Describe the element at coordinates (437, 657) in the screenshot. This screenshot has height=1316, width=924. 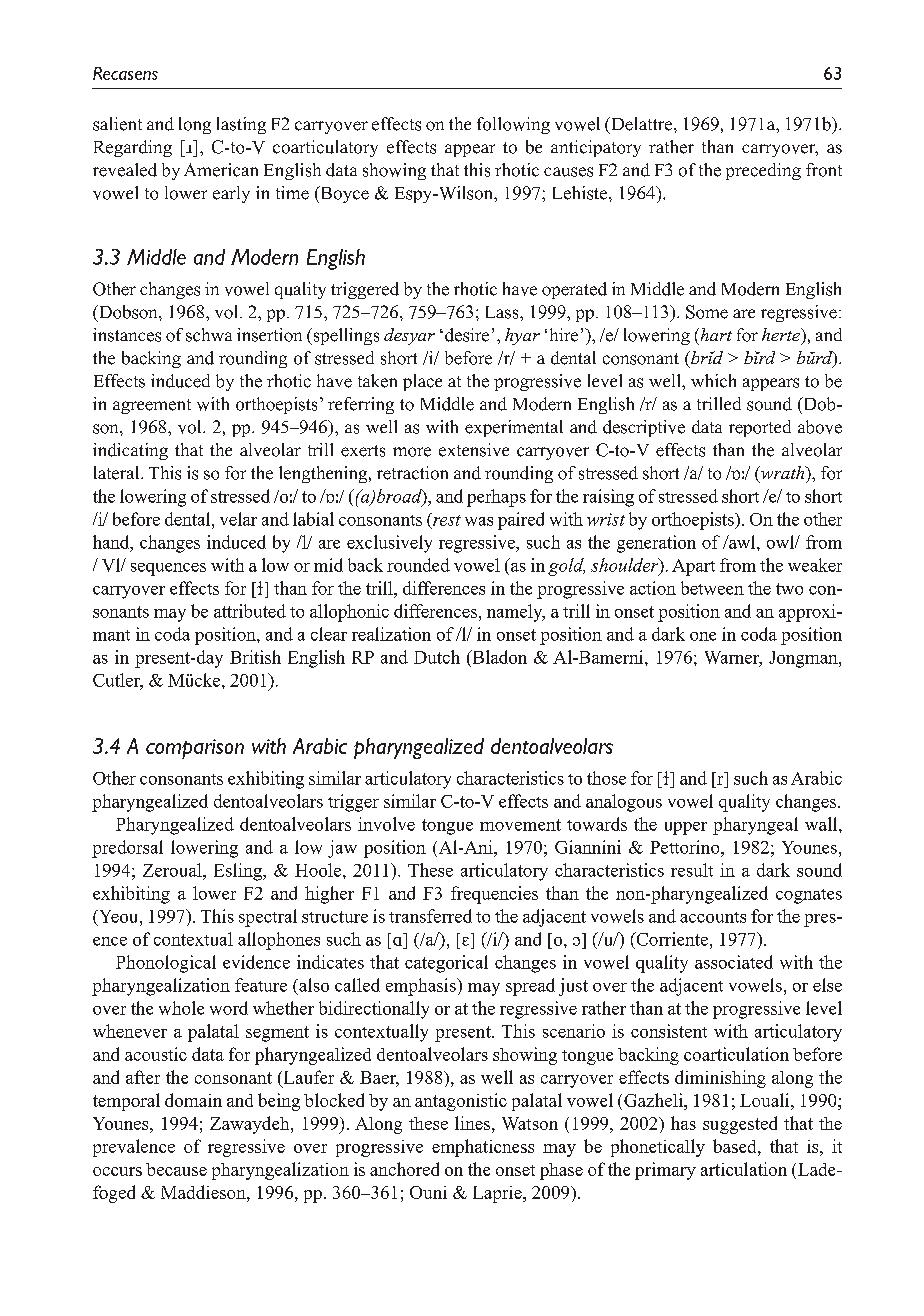
I see `Dutch` at that location.
